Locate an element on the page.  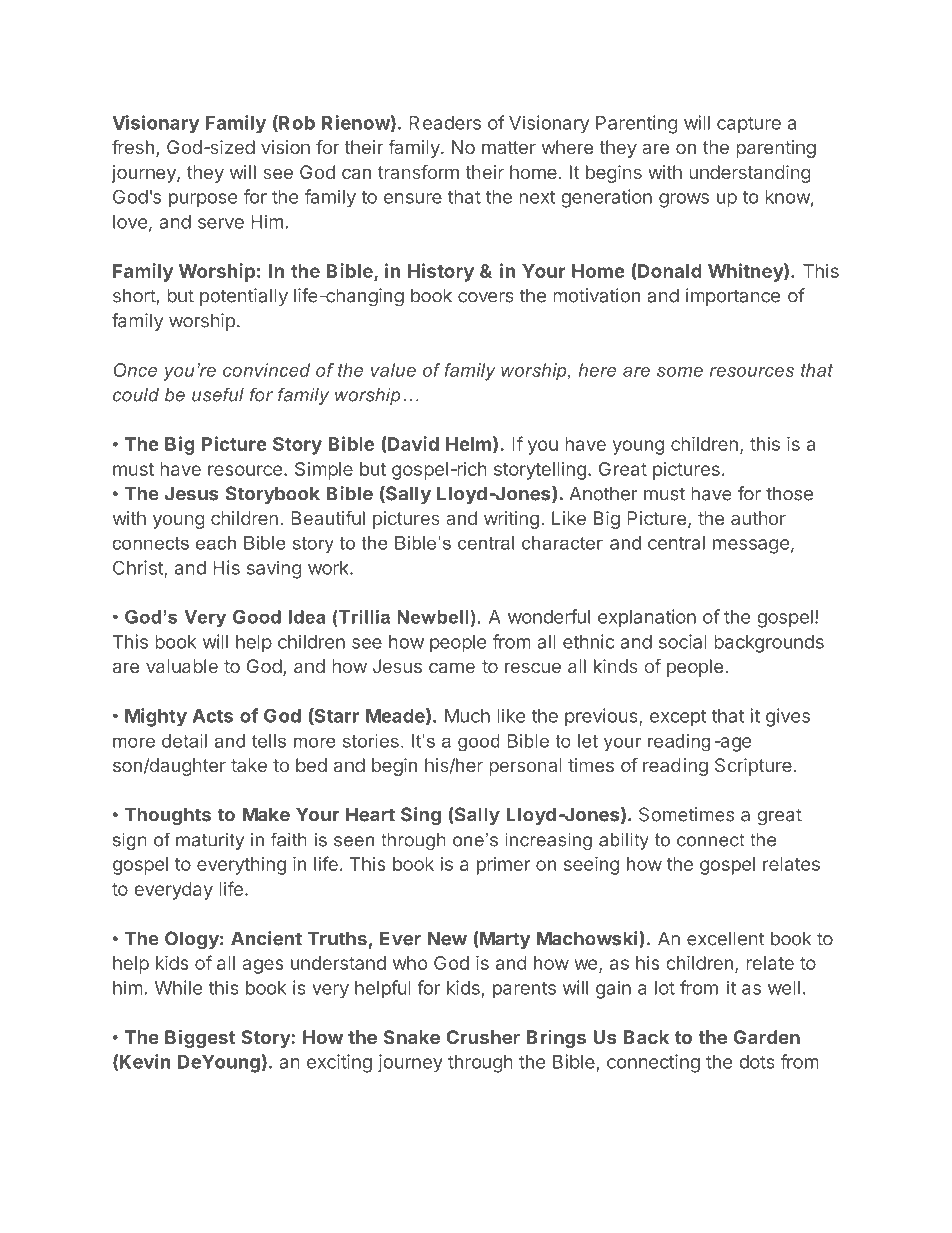
each is located at coordinates (216, 543).
